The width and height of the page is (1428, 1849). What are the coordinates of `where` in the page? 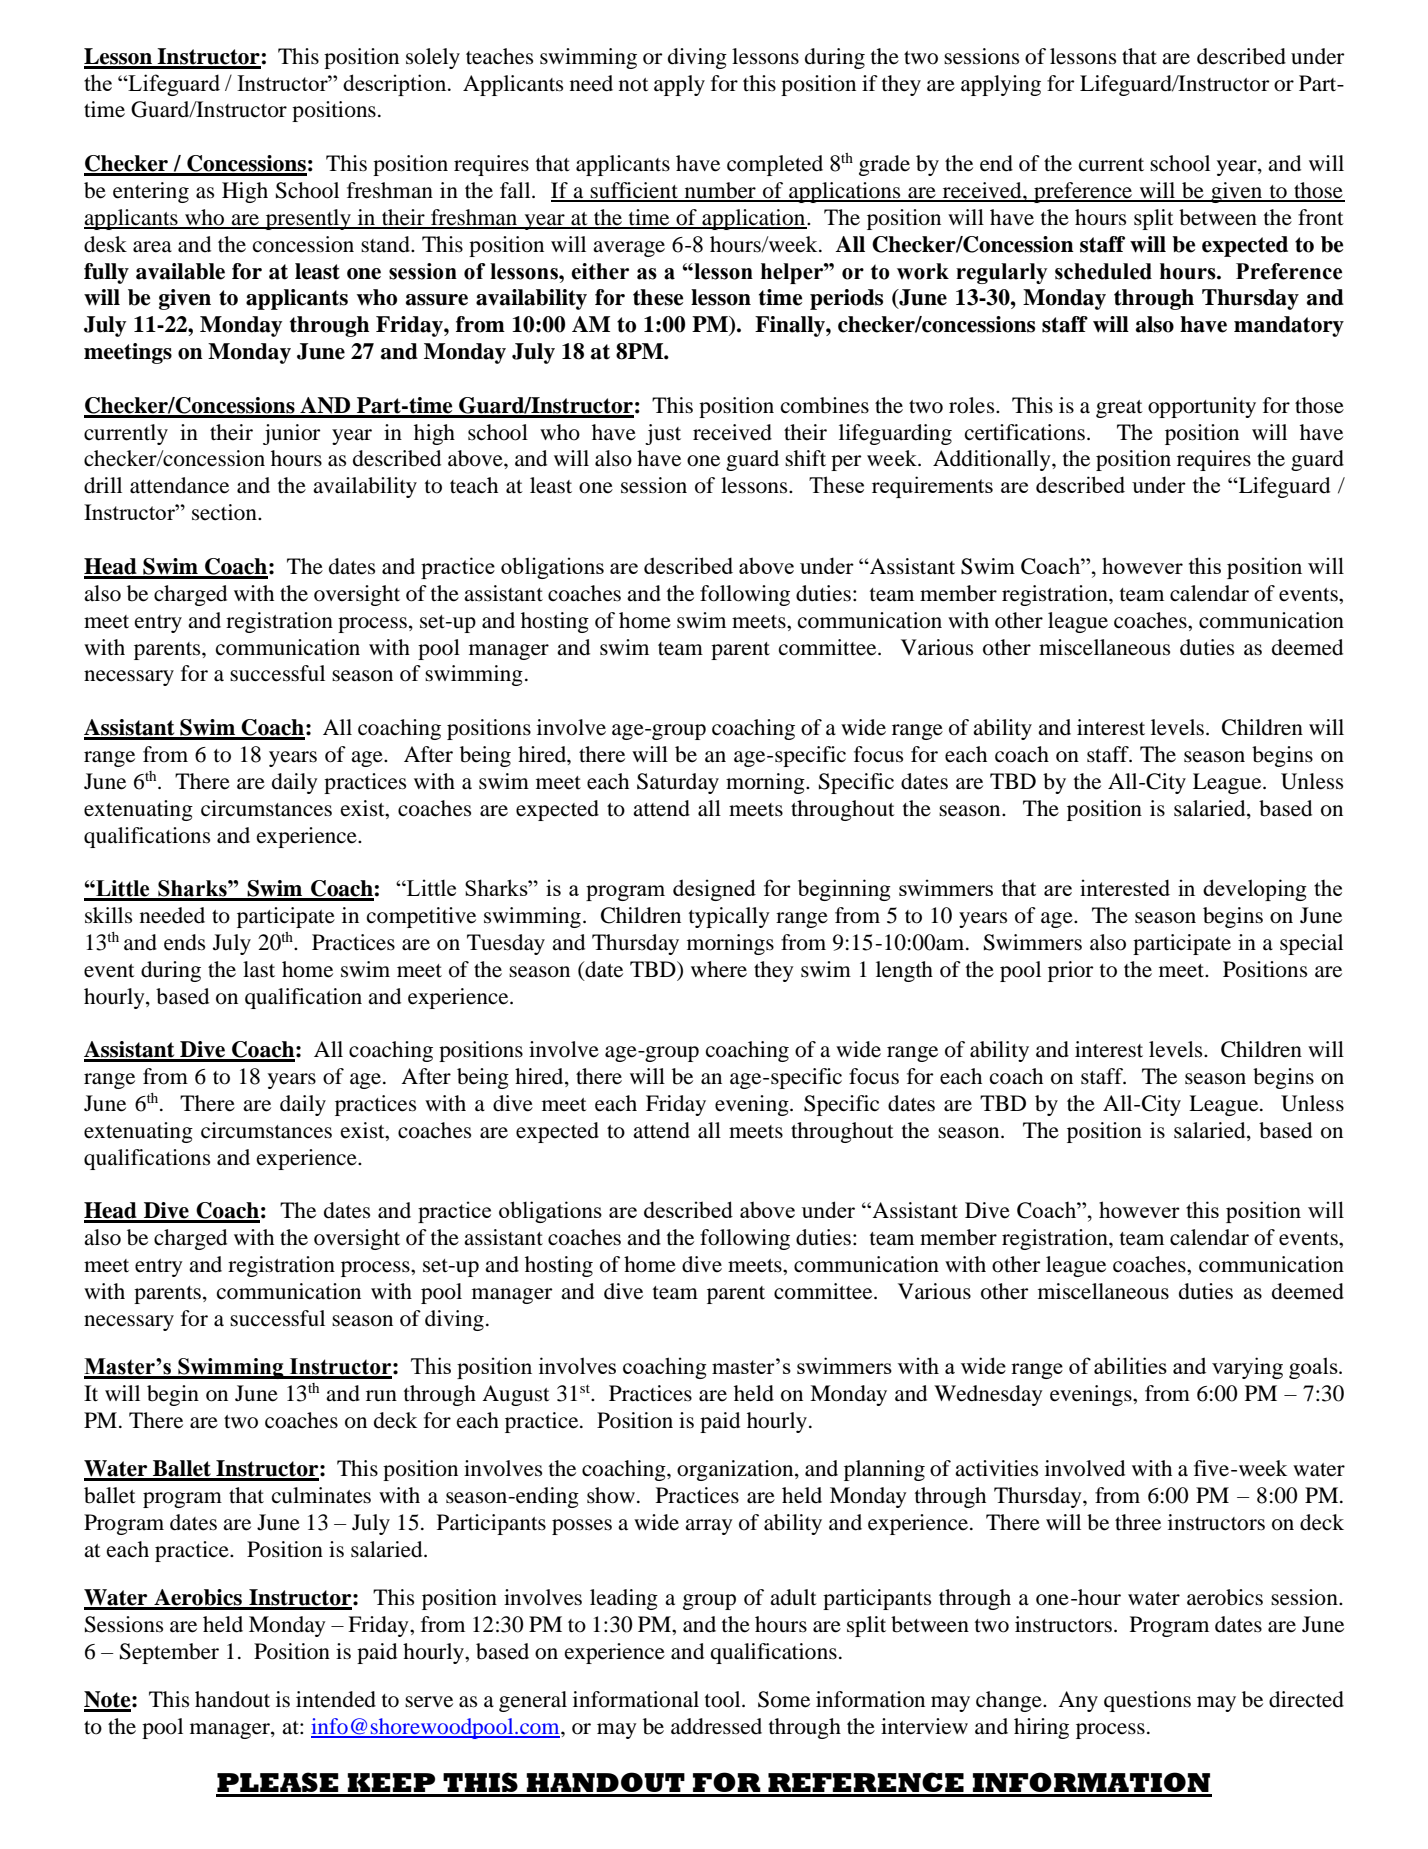 It's located at (719, 969).
